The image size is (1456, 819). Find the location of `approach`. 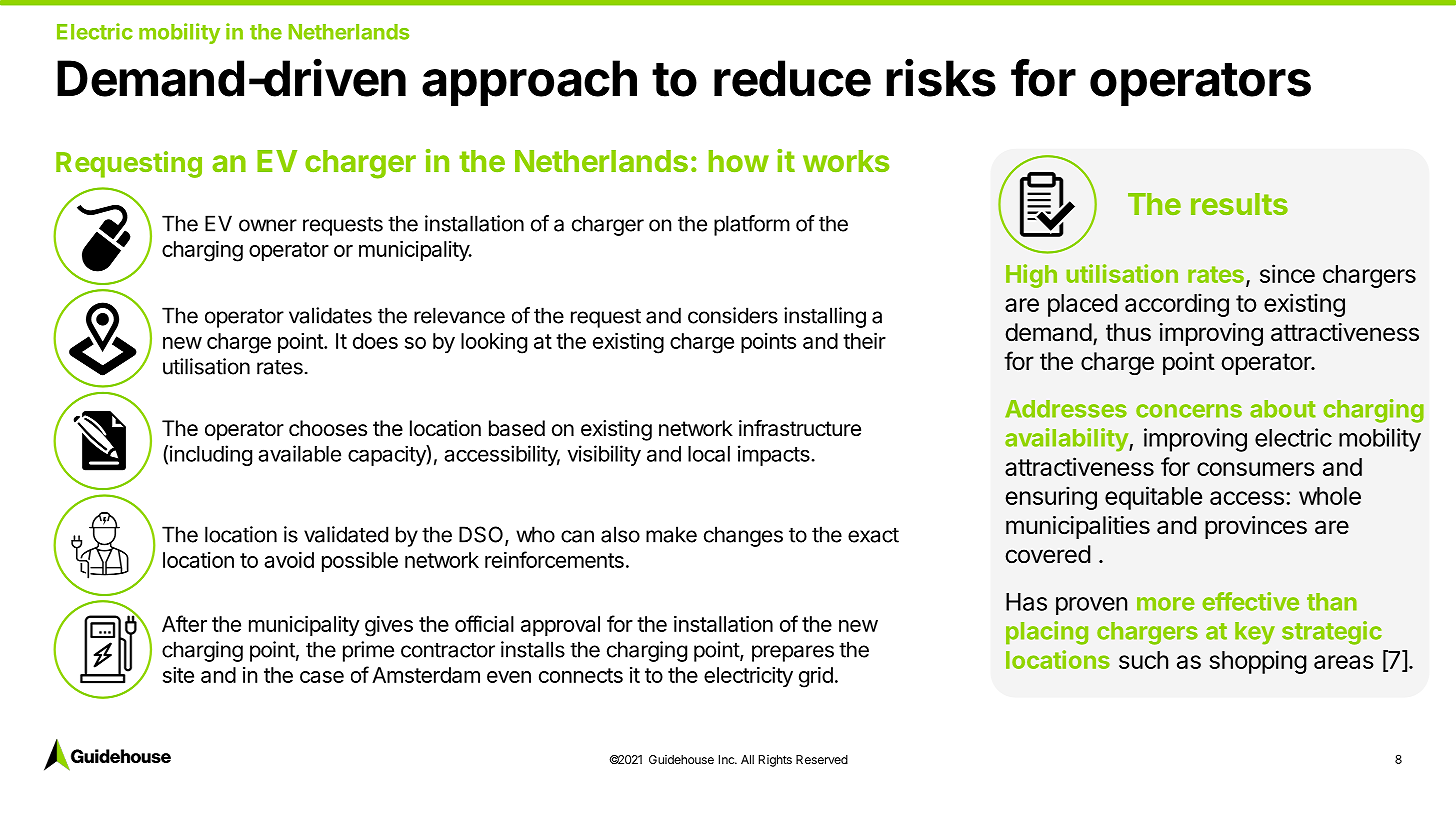

approach is located at coordinates (529, 83).
